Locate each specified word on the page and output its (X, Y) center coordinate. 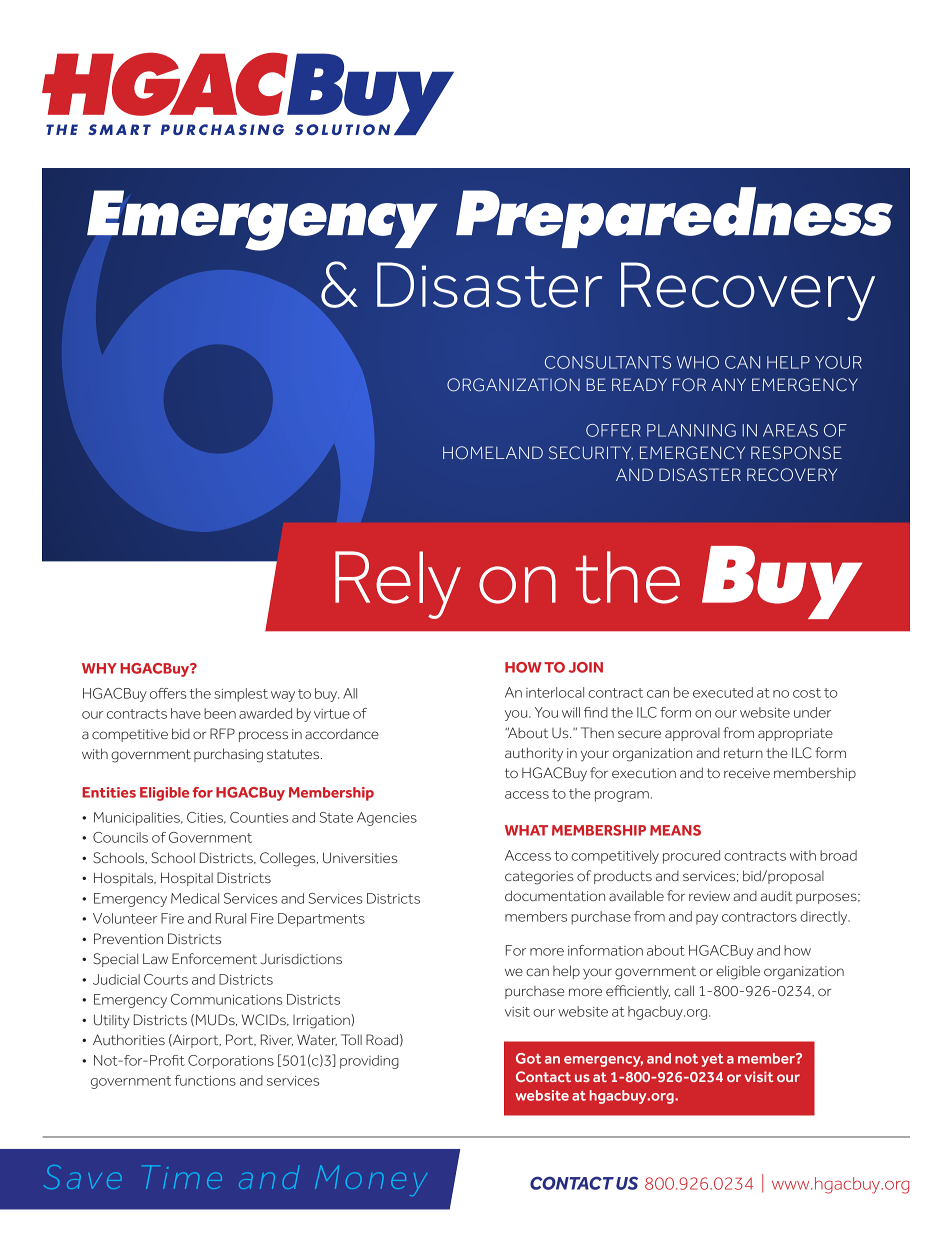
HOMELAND (493, 453)
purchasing (228, 755)
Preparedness (674, 217)
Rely (398, 585)
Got (528, 1058)
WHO (698, 362)
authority (534, 754)
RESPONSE (796, 453)
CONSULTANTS (608, 362)
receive (747, 773)
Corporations (231, 1062)
